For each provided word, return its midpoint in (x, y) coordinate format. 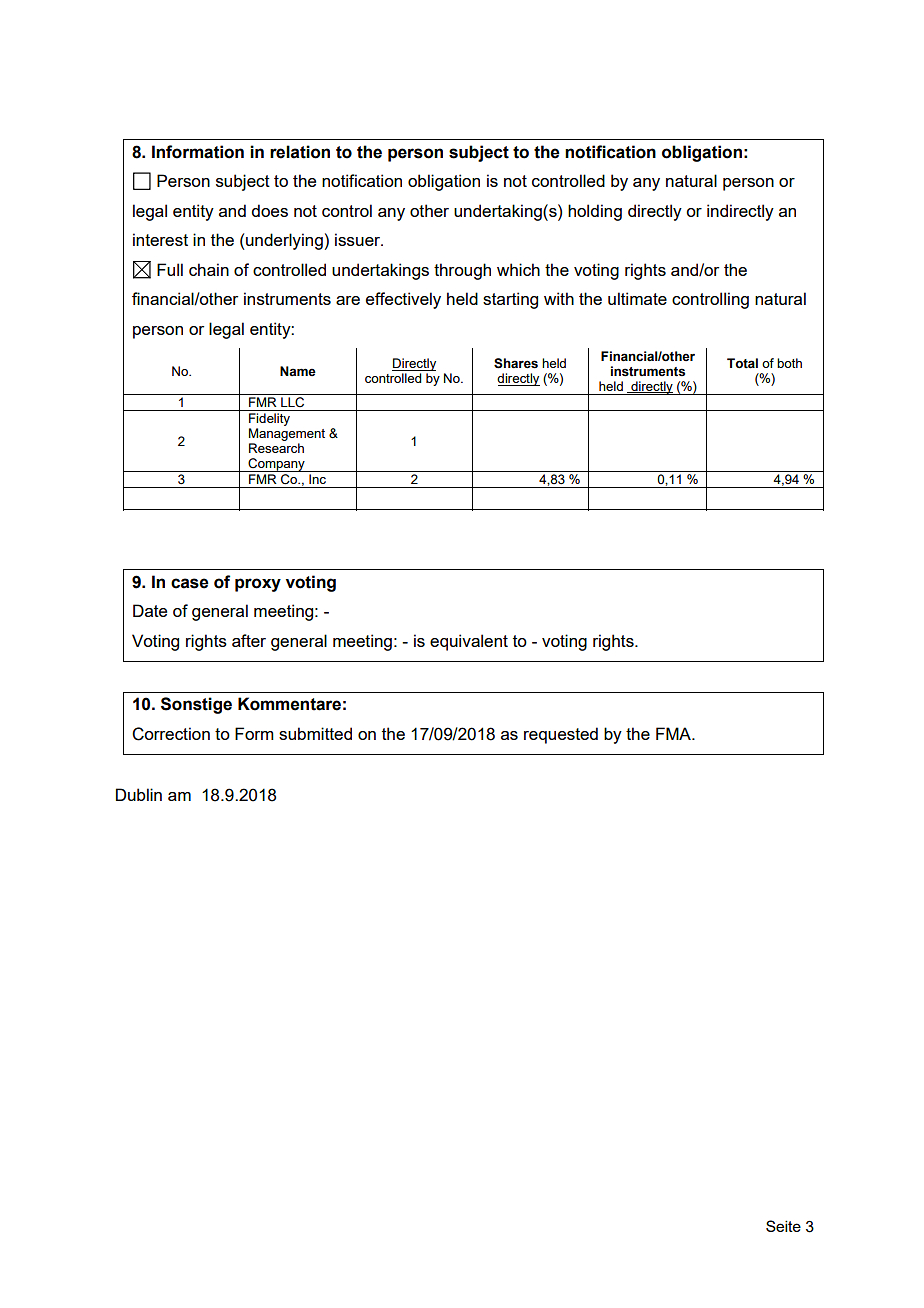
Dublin (139, 794)
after (249, 640)
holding (595, 212)
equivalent (469, 642)
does (269, 210)
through (462, 271)
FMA (674, 733)
